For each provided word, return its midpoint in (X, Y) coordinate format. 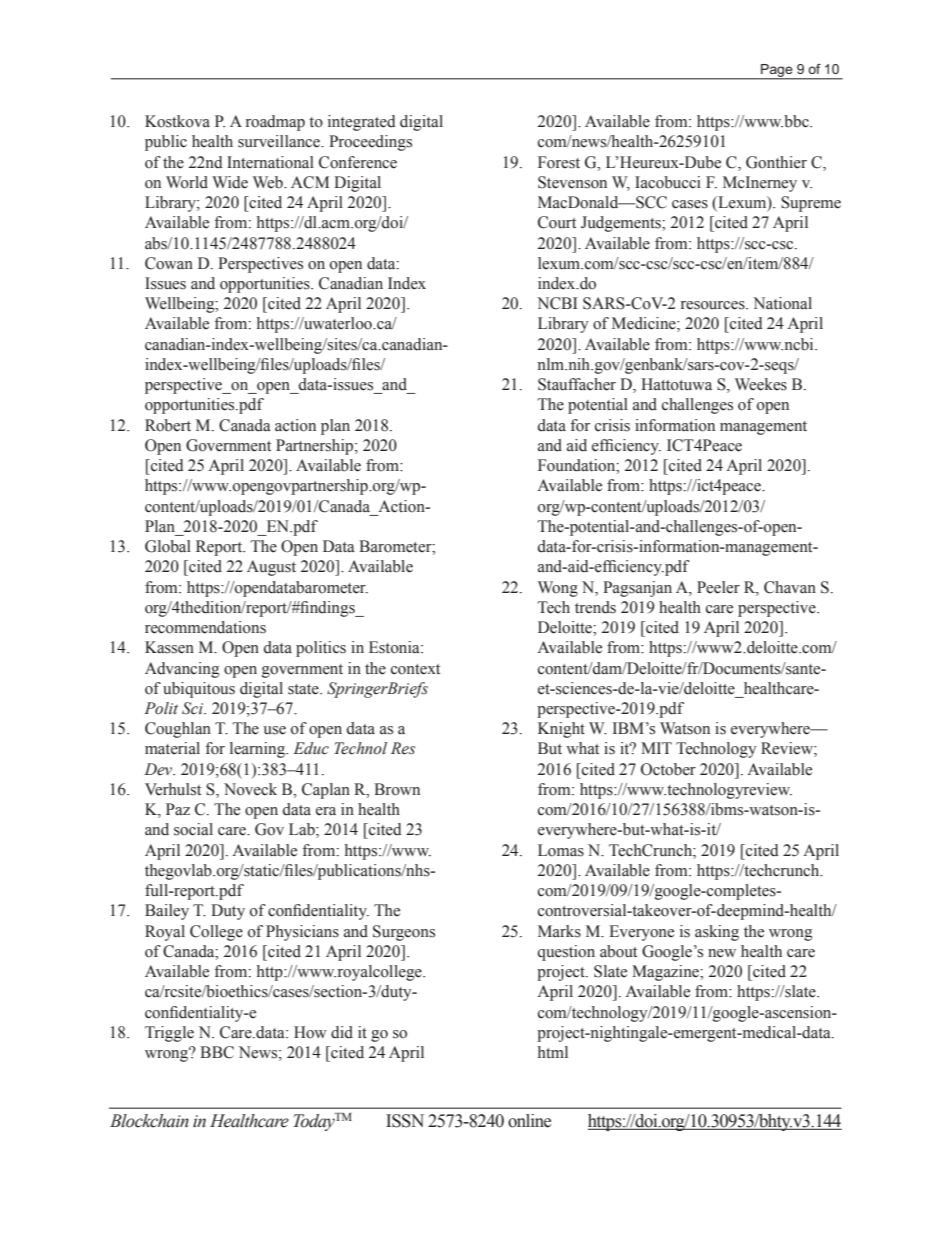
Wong (558, 589)
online (529, 1121)
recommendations (205, 627)
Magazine (666, 973)
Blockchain (149, 1121)
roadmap (275, 123)
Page (777, 72)
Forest (559, 162)
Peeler (718, 587)
